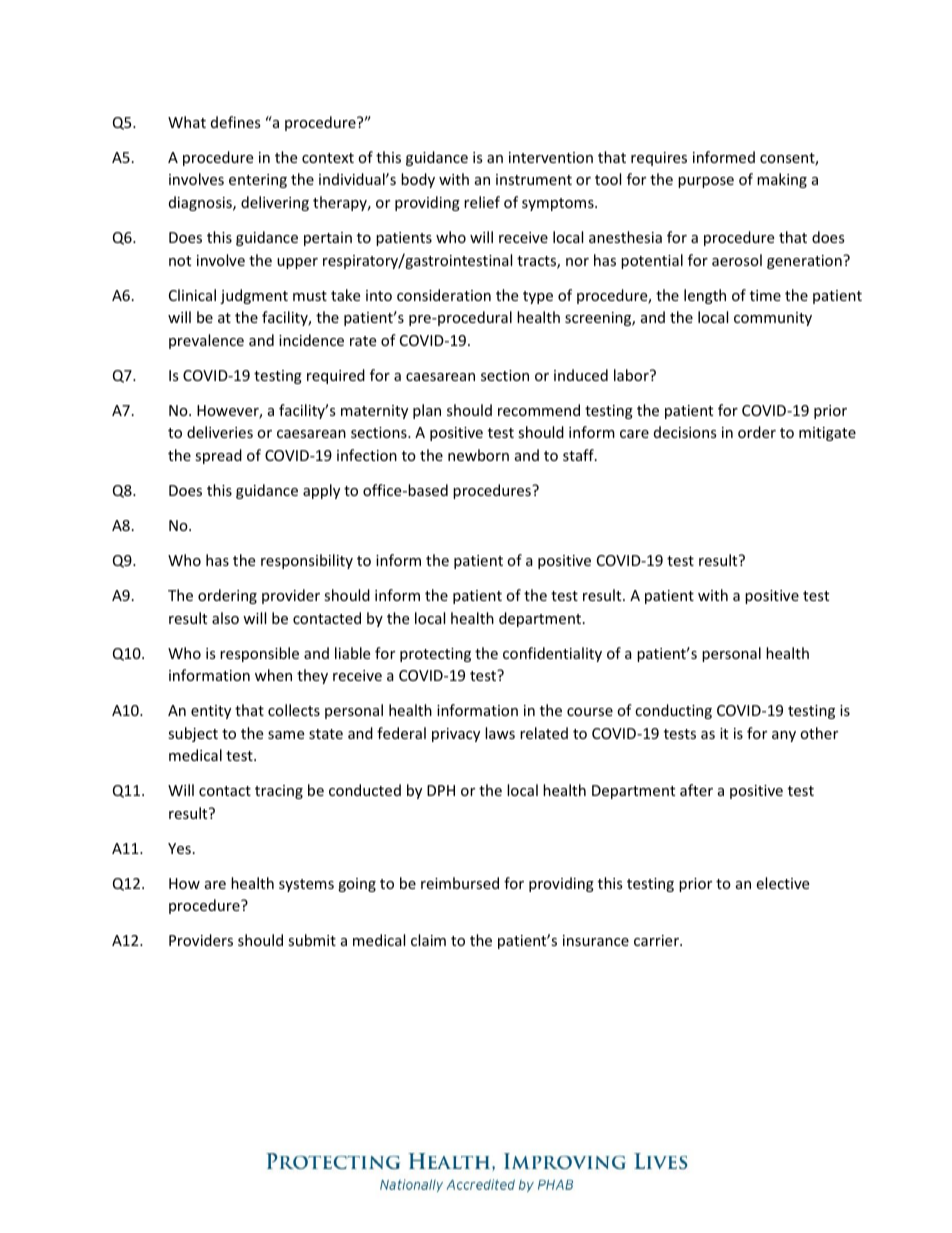 This image has height=1233, width=952. Describe the element at coordinates (782, 883) in the image. I see `elective` at that location.
